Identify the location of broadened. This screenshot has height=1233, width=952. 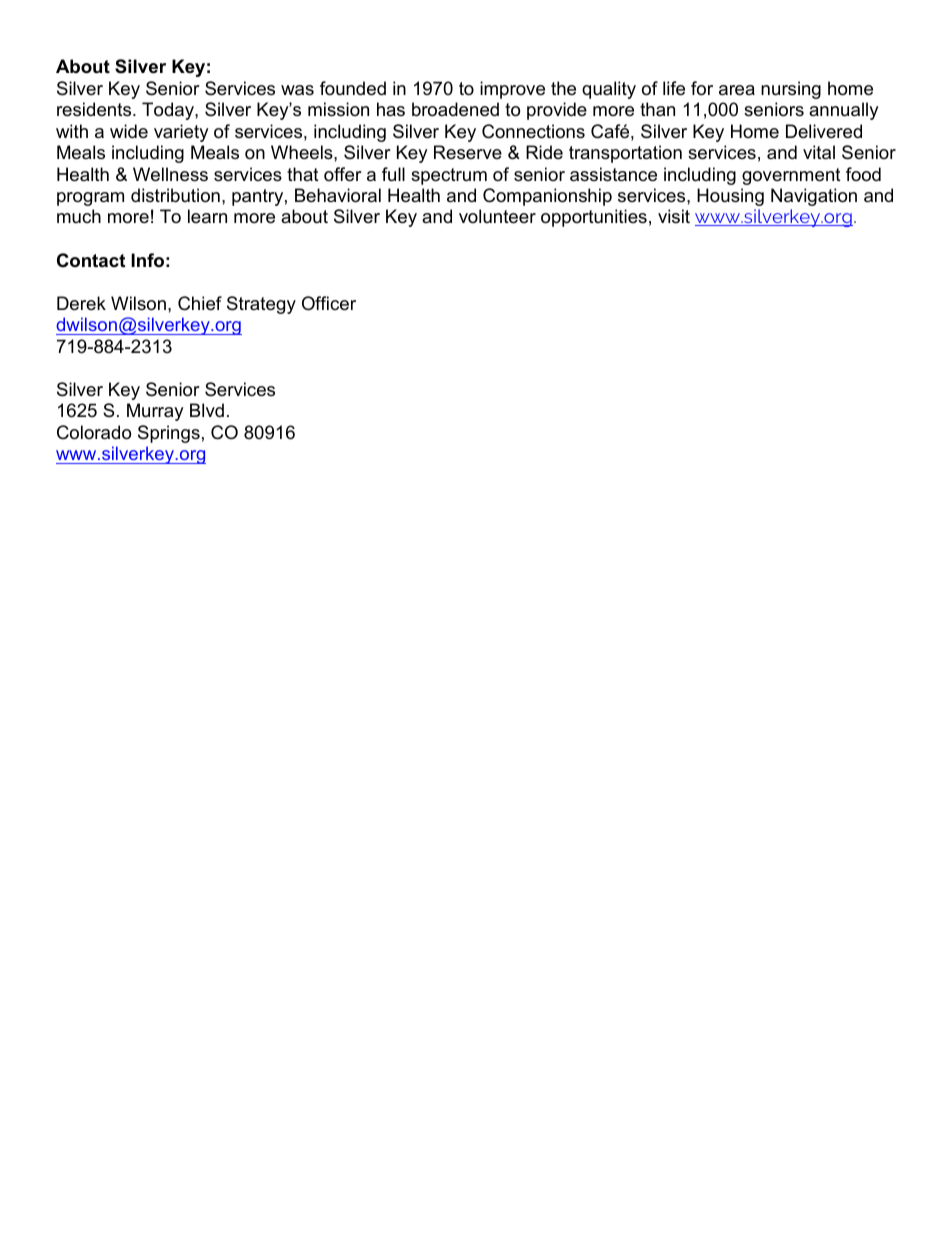
(455, 109).
